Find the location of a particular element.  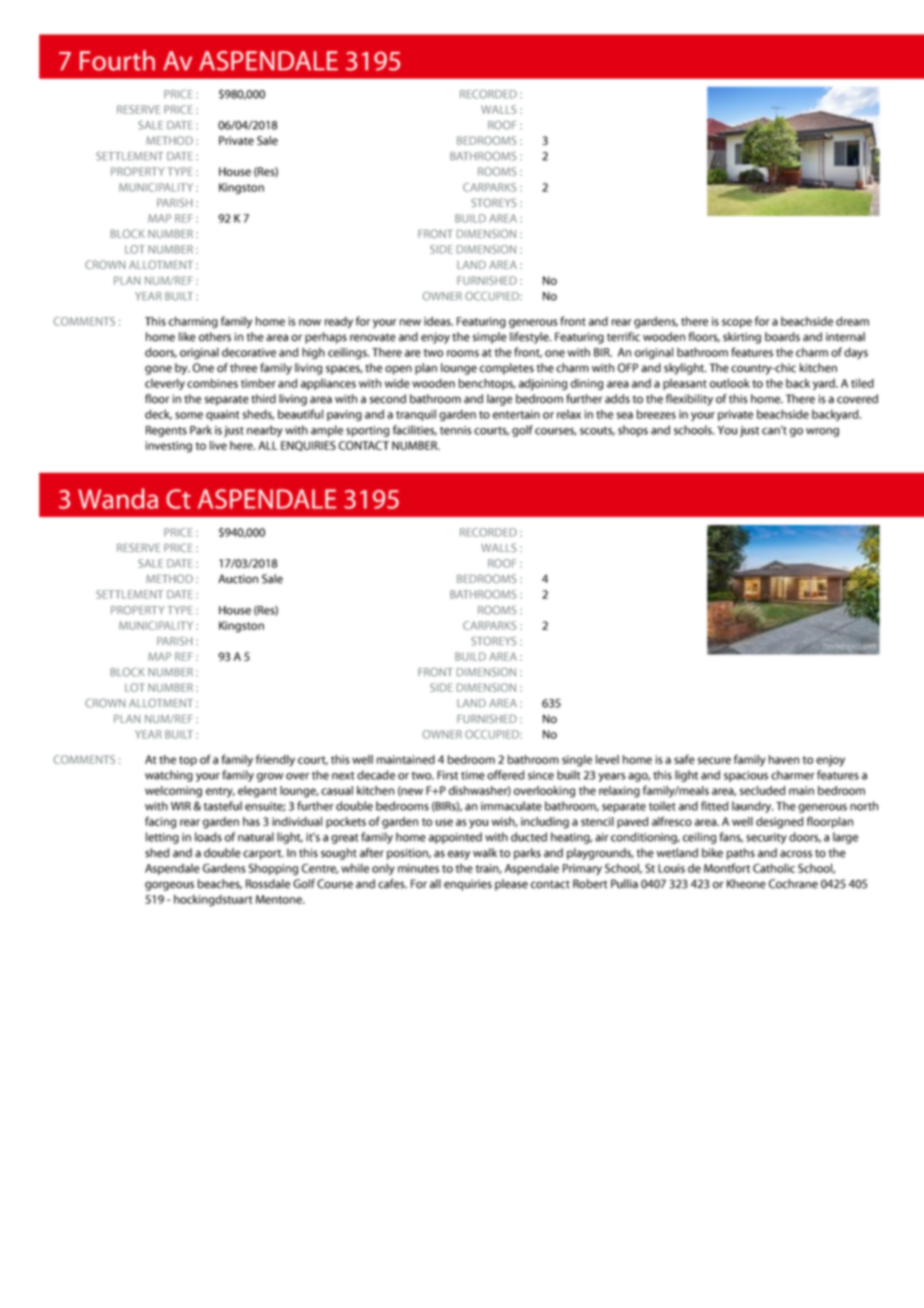

Catholic is located at coordinates (774, 868).
